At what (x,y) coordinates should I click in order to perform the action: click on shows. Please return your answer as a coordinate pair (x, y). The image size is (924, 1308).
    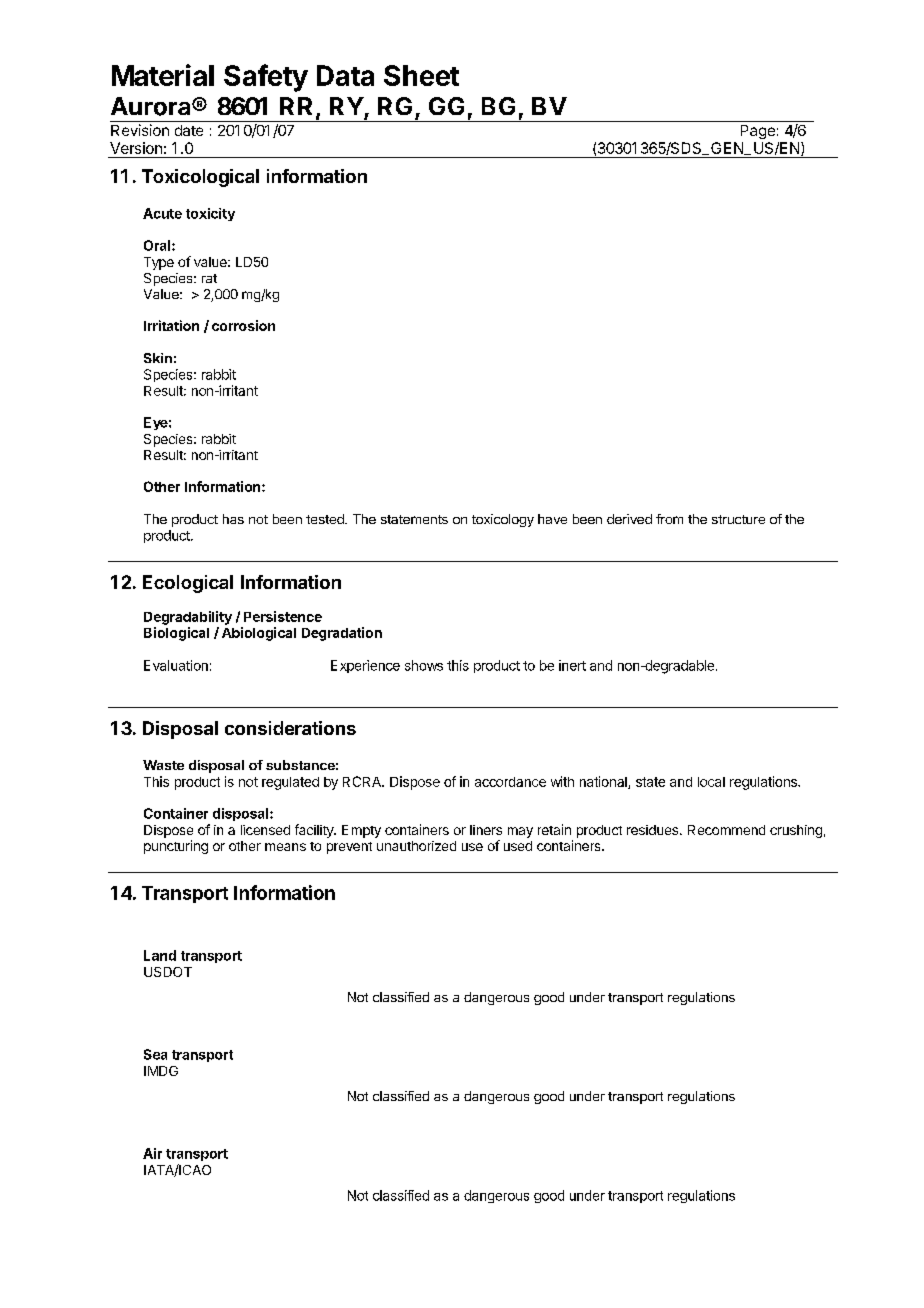
    Looking at the image, I should click on (424, 665).
